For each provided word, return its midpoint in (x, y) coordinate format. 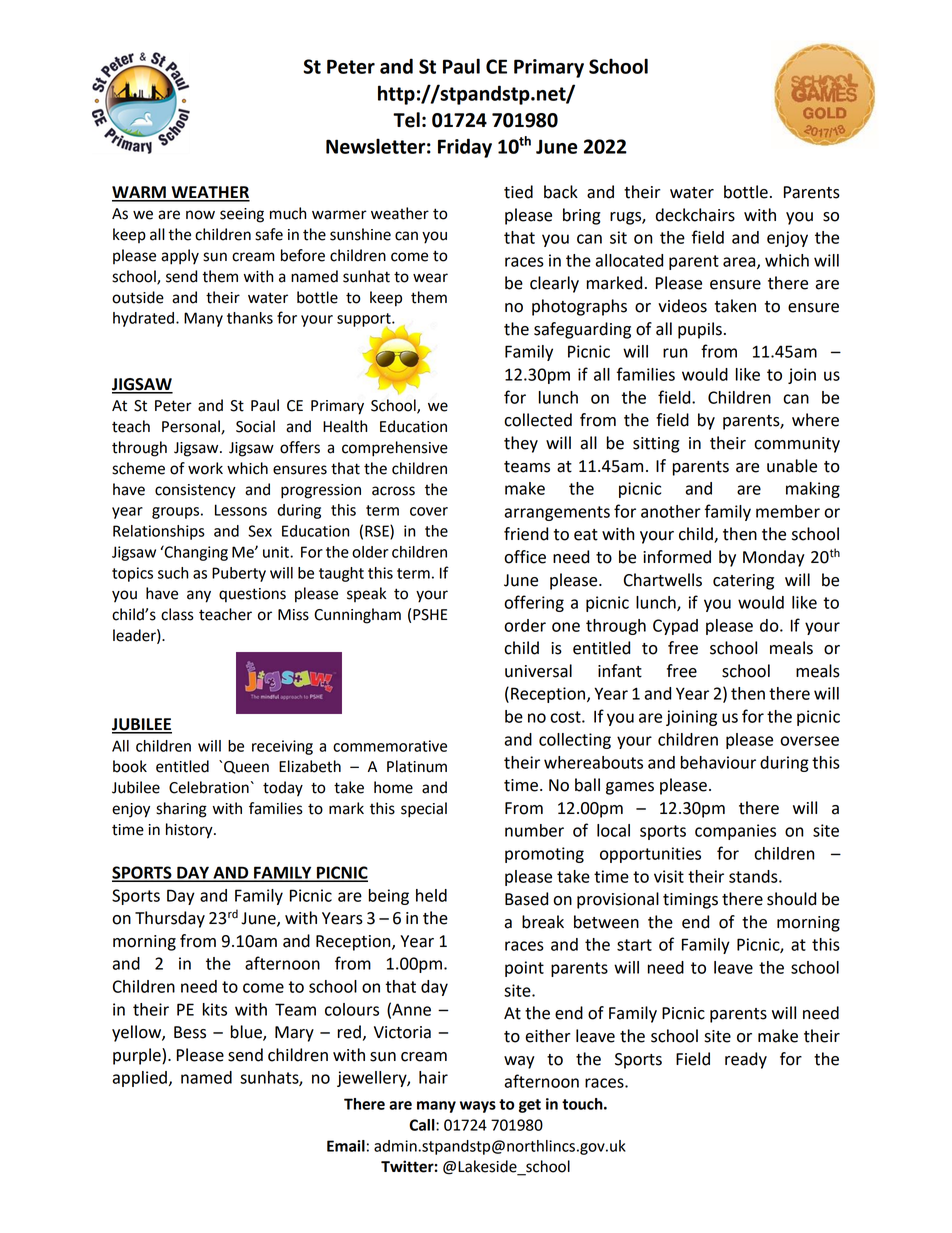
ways (478, 1107)
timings (690, 901)
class (177, 614)
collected (538, 420)
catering (743, 582)
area (740, 263)
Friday (465, 148)
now (200, 215)
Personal (192, 427)
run (675, 353)
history (190, 831)
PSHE (430, 615)
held (431, 895)
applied (140, 1079)
